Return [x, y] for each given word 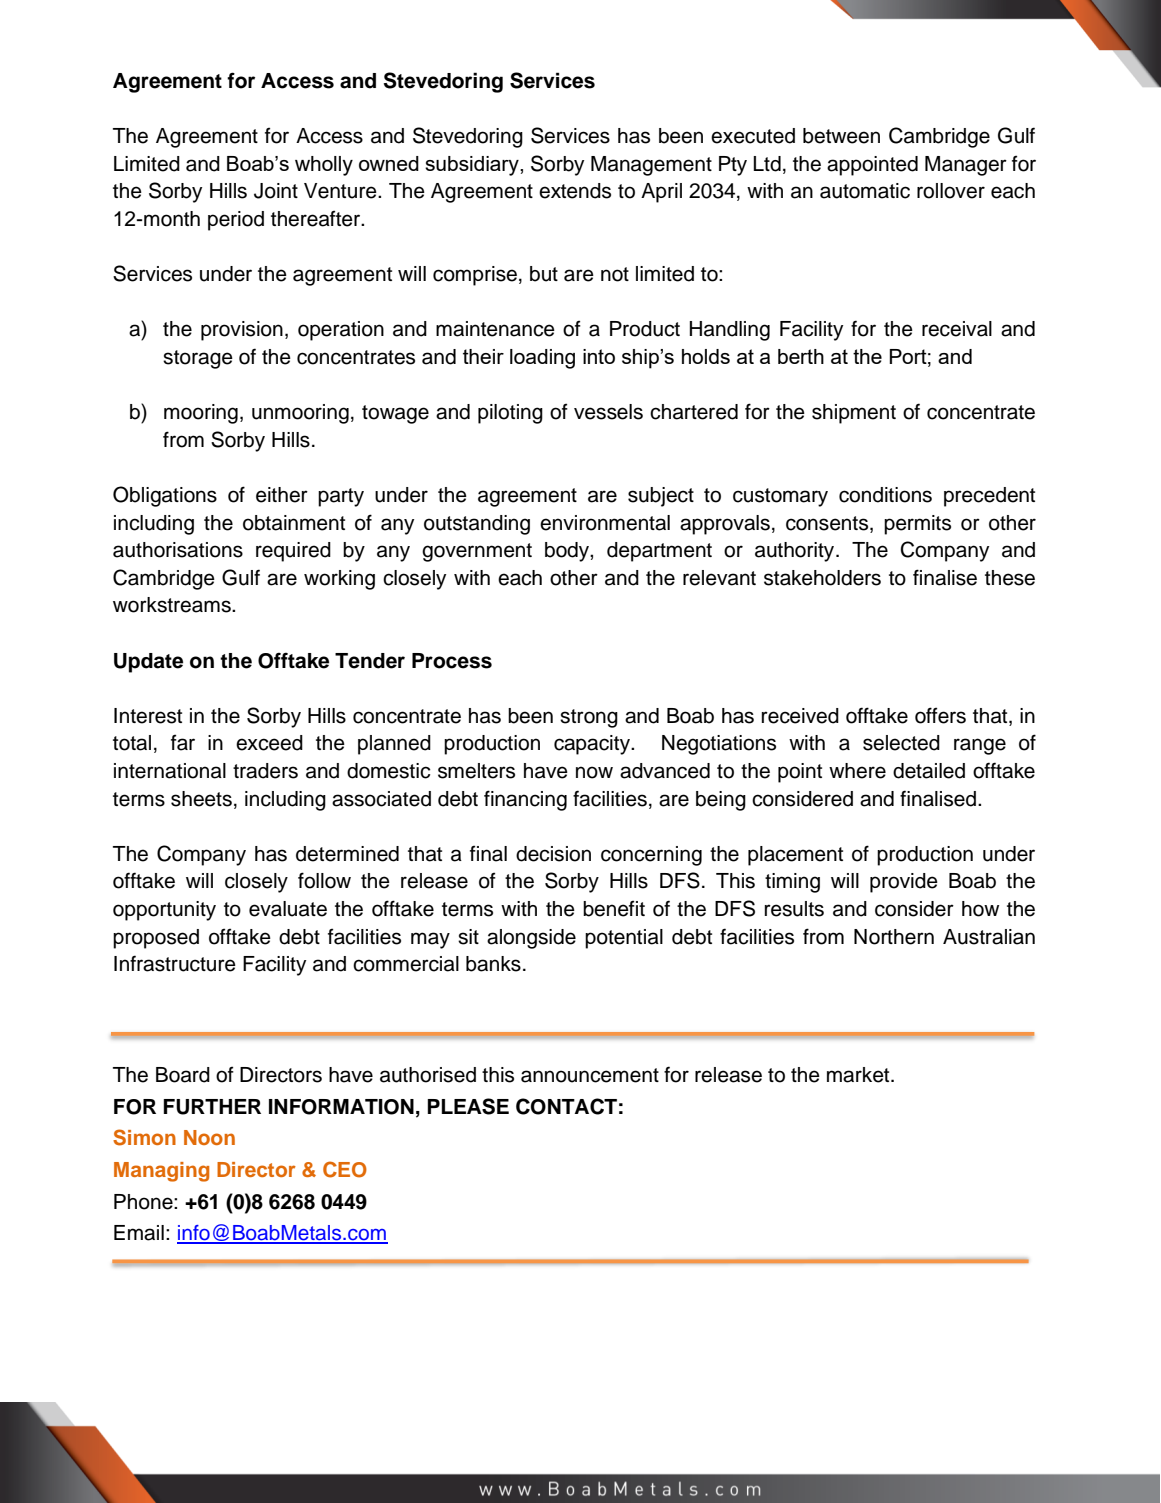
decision [553, 854]
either [282, 495]
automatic [865, 191]
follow [324, 880]
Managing [161, 1172]
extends [575, 191]
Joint [276, 191]
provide [904, 883]
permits [917, 525]
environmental [605, 523]
